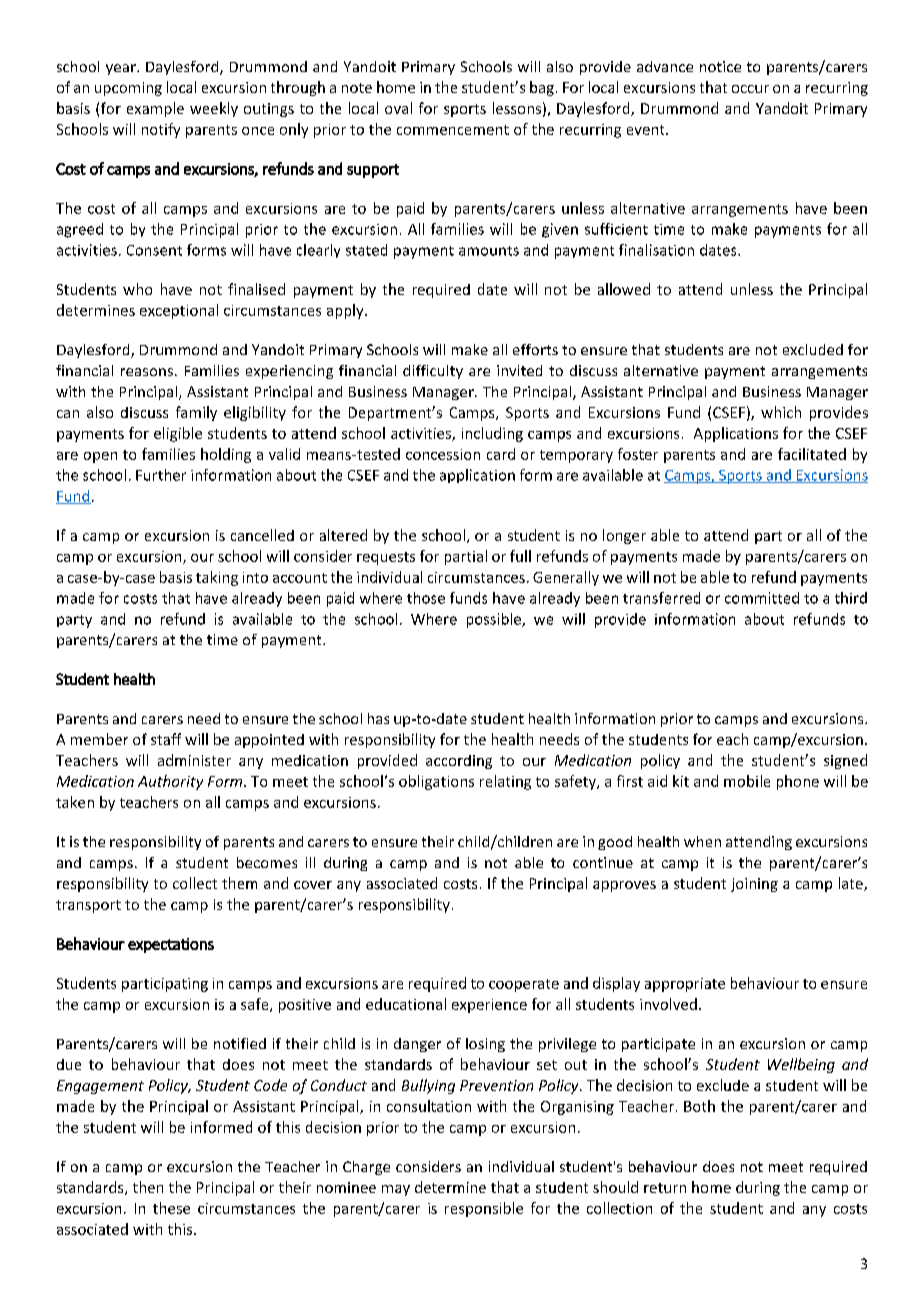 This page has height=1308, width=924. Describe the element at coordinates (171, 945) in the page. I see `expectations` at that location.
